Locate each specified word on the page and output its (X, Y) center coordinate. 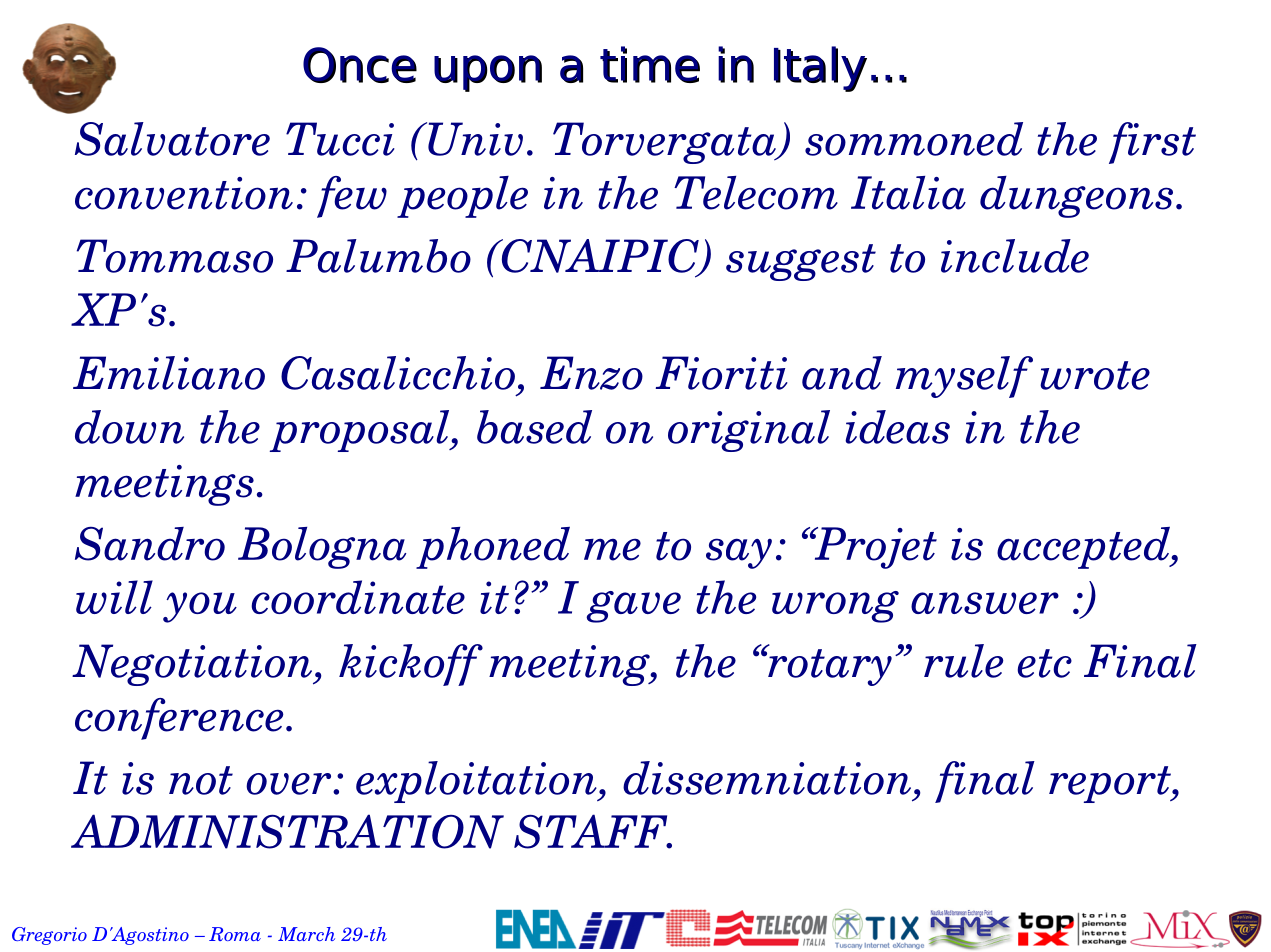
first (1152, 143)
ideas (897, 427)
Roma (235, 934)
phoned (493, 548)
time (650, 64)
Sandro (150, 543)
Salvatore (172, 139)
